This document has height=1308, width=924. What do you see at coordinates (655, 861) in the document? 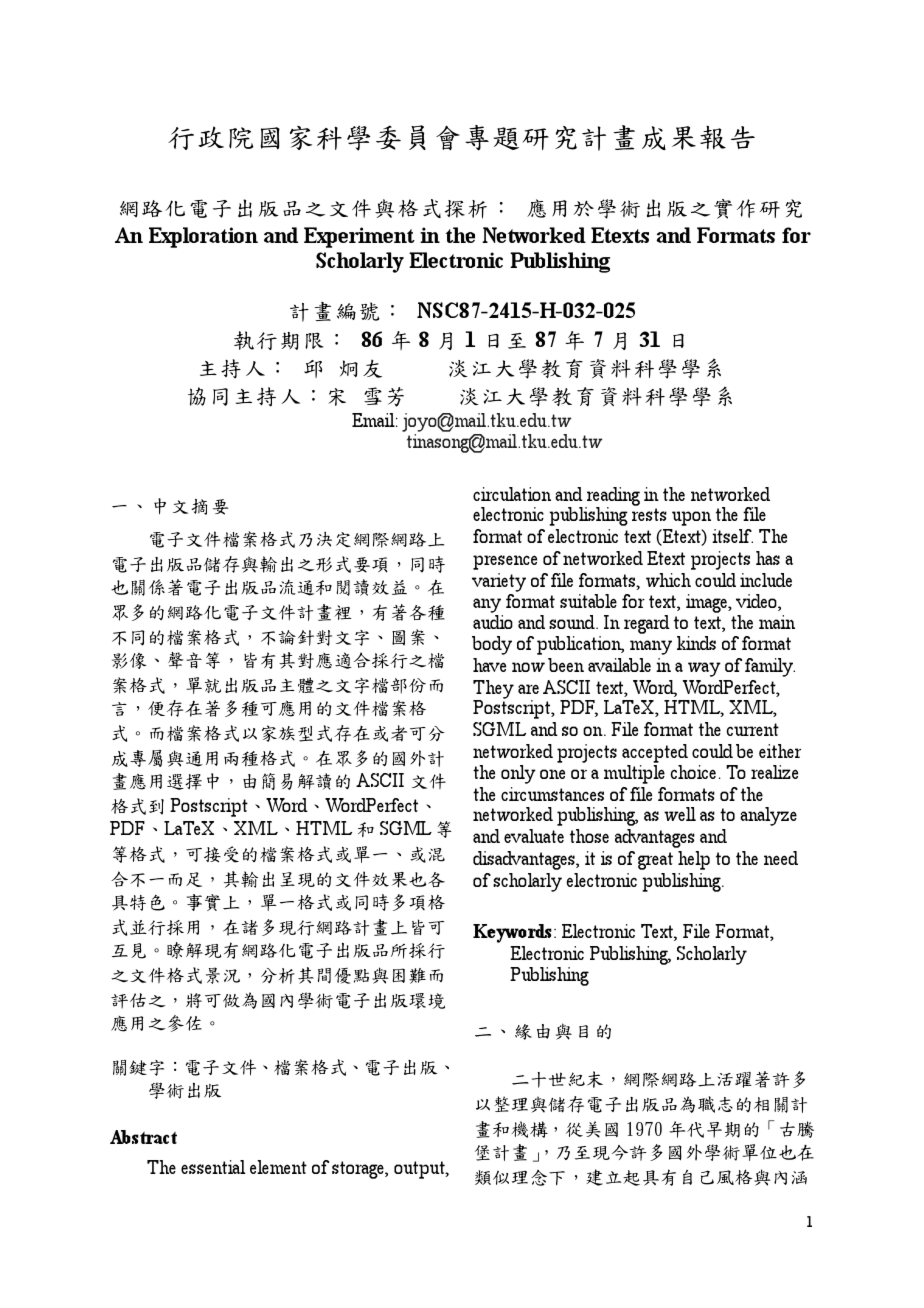
I see `great` at bounding box center [655, 861].
